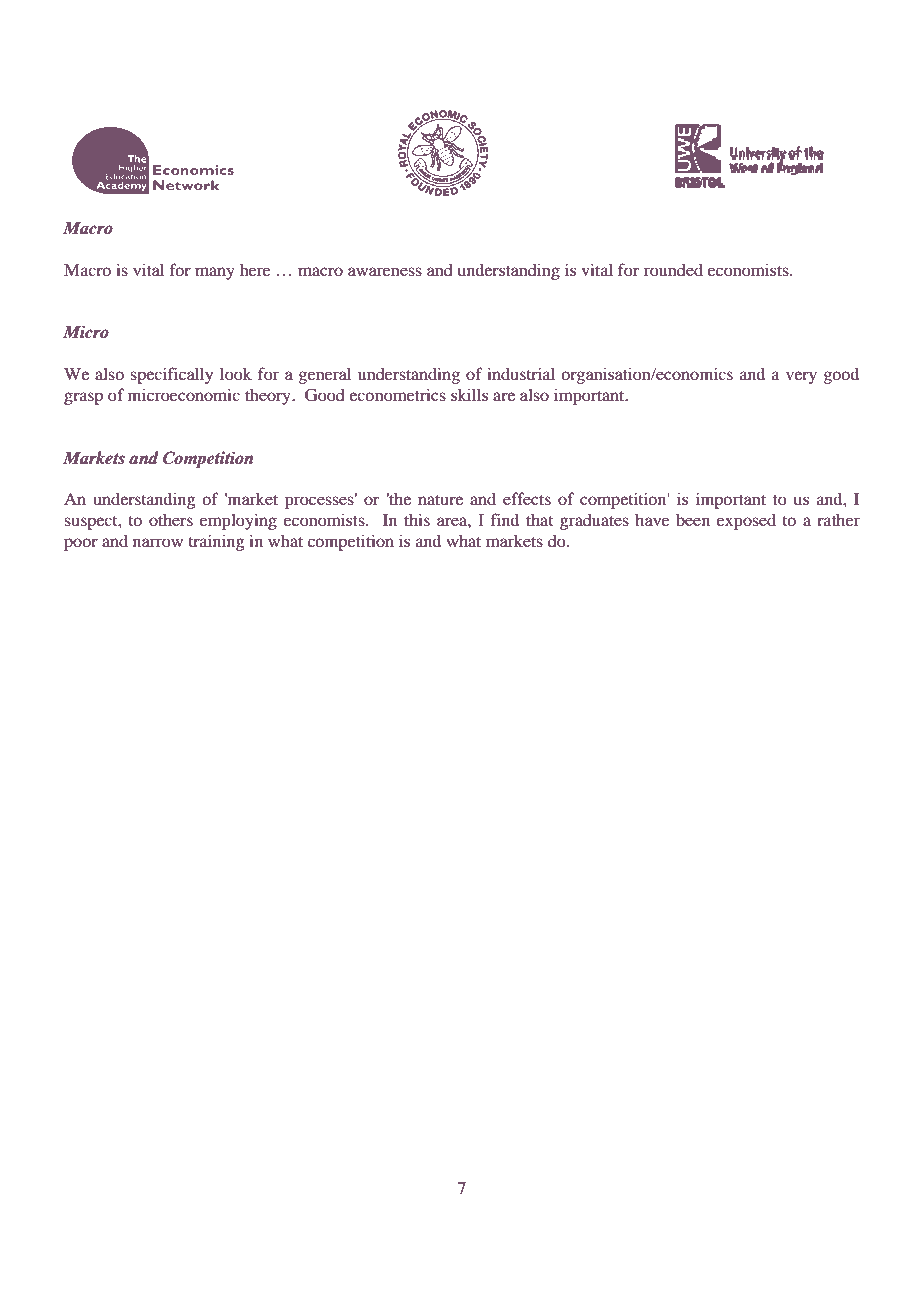  I want to click on this, so click(417, 519).
